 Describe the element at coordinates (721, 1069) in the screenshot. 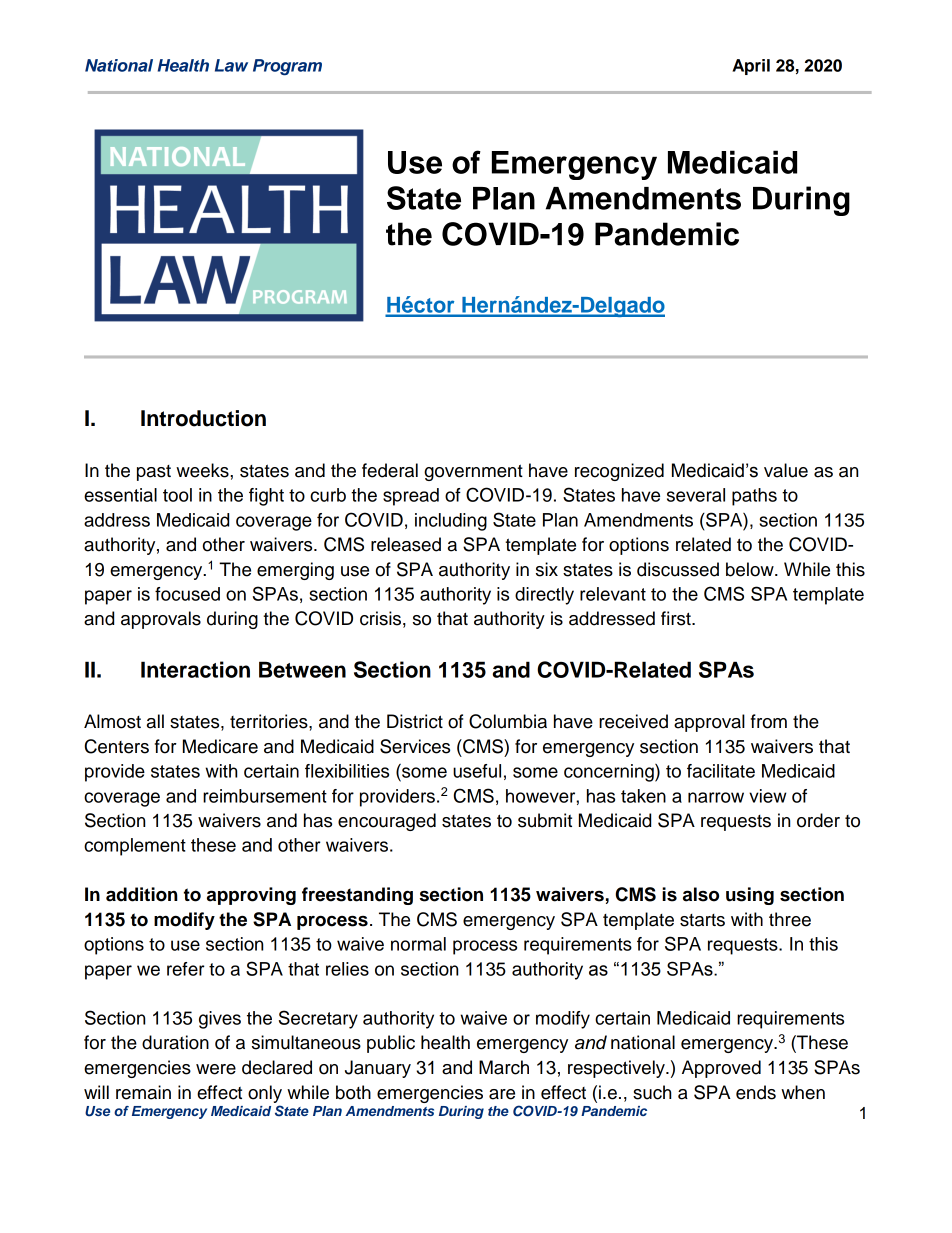

I see `Approved` at that location.
